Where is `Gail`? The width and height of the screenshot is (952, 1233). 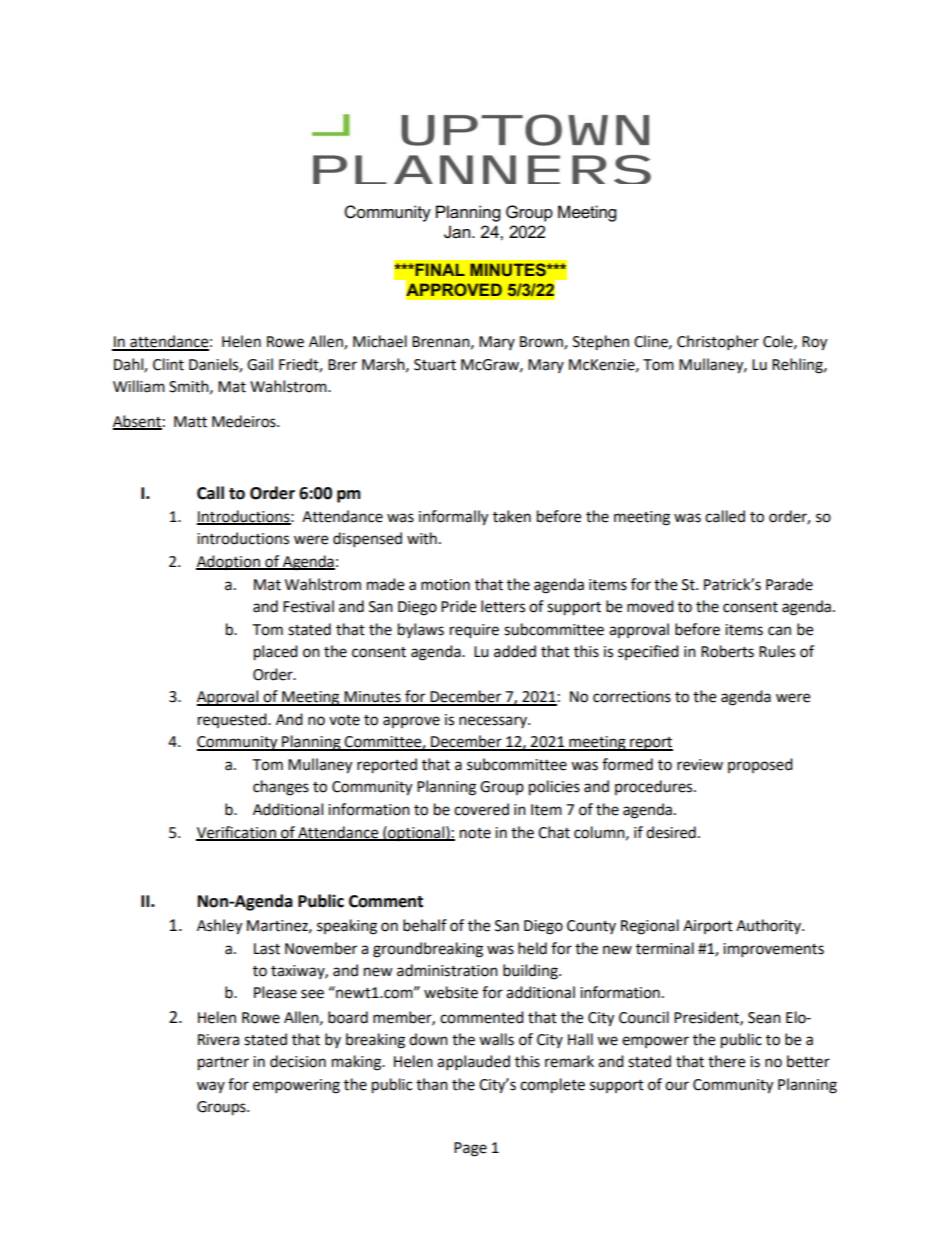
Gail is located at coordinates (260, 364).
